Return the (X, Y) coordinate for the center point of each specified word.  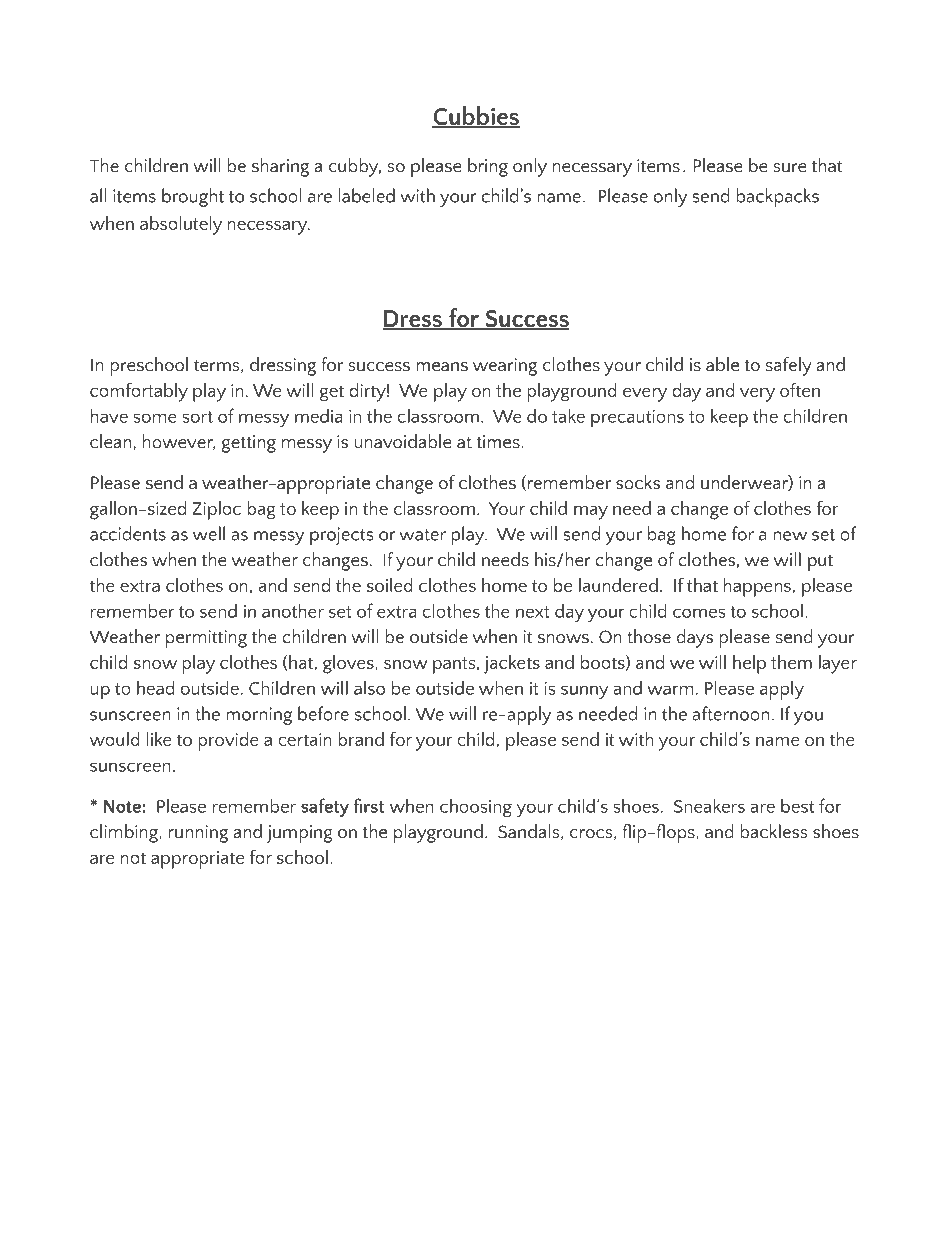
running (198, 834)
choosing (476, 807)
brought (193, 197)
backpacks (777, 197)
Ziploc (217, 510)
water (423, 535)
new (790, 536)
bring (488, 167)
